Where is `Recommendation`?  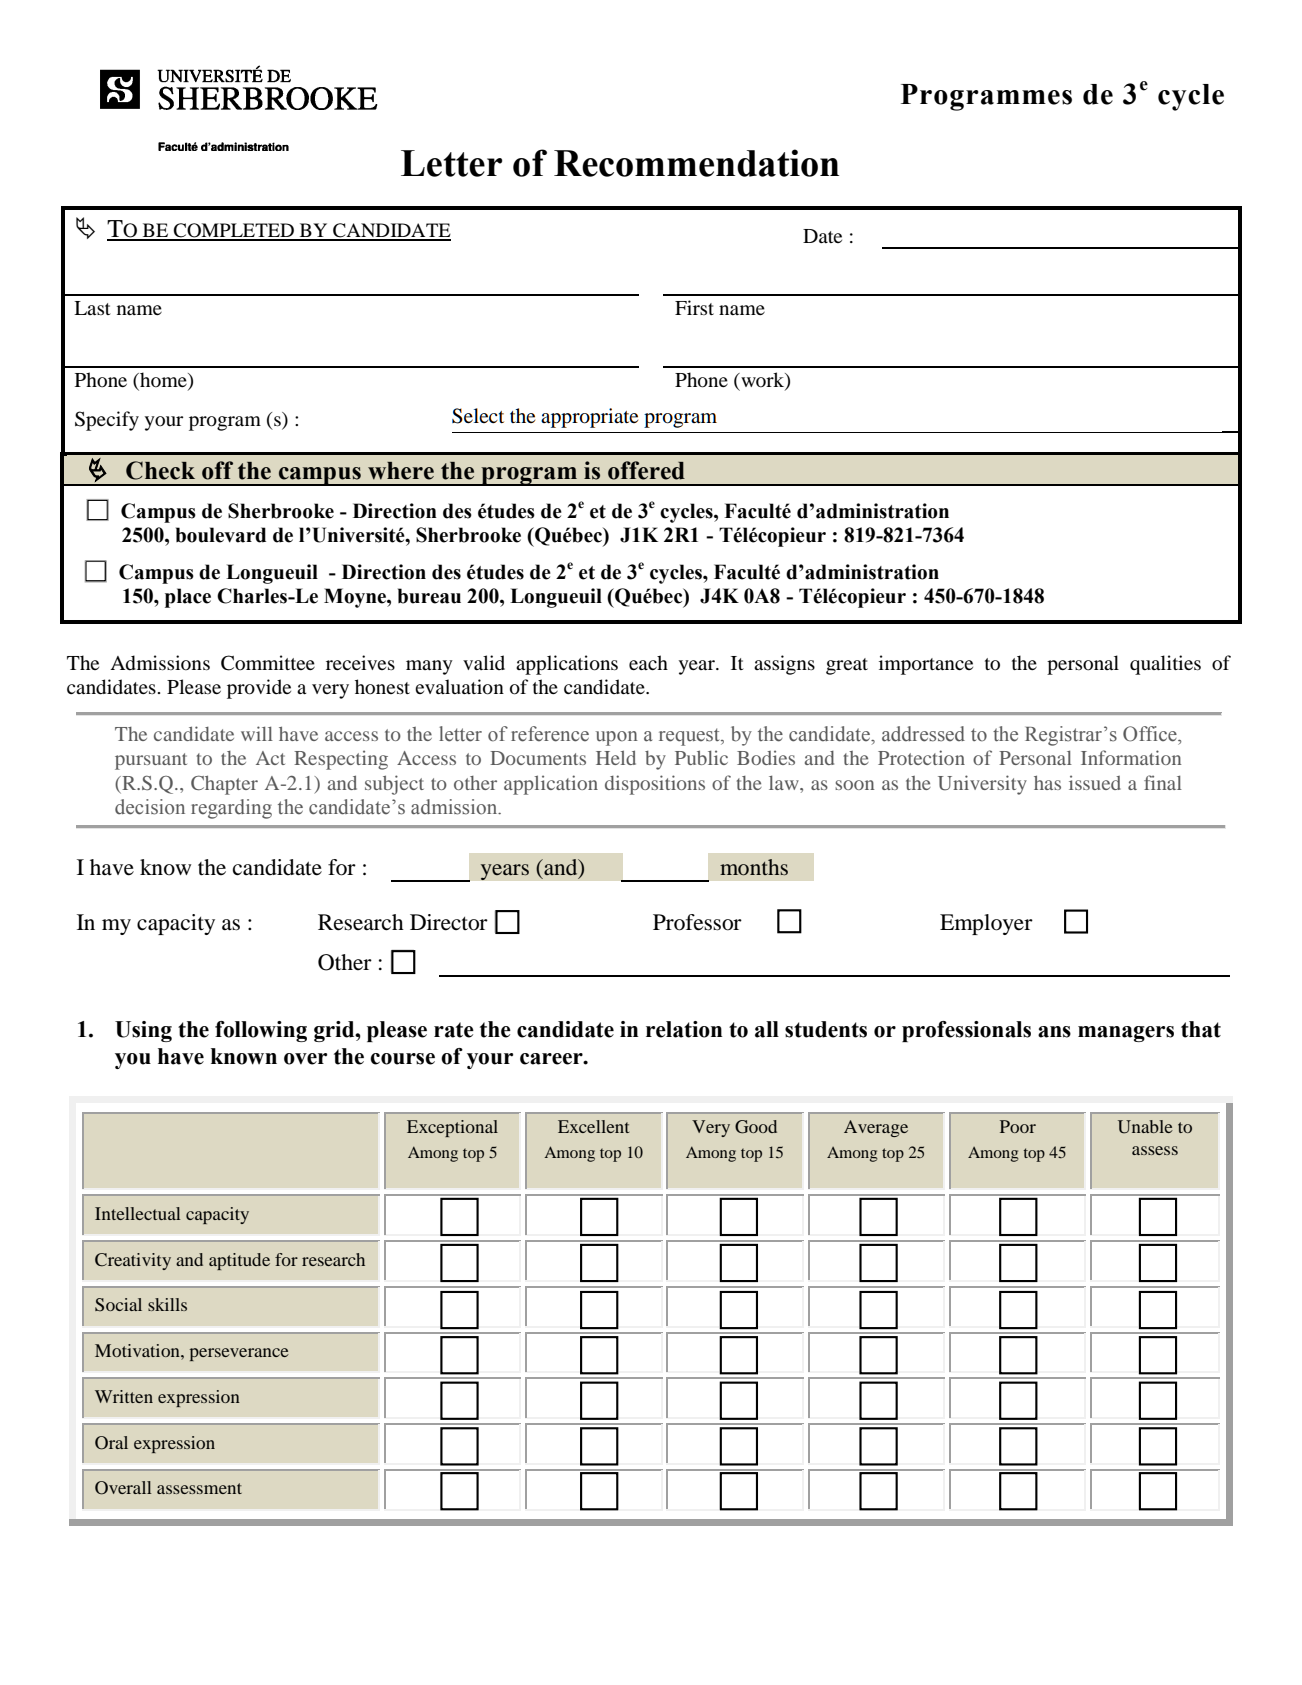 Recommendation is located at coordinates (696, 163).
